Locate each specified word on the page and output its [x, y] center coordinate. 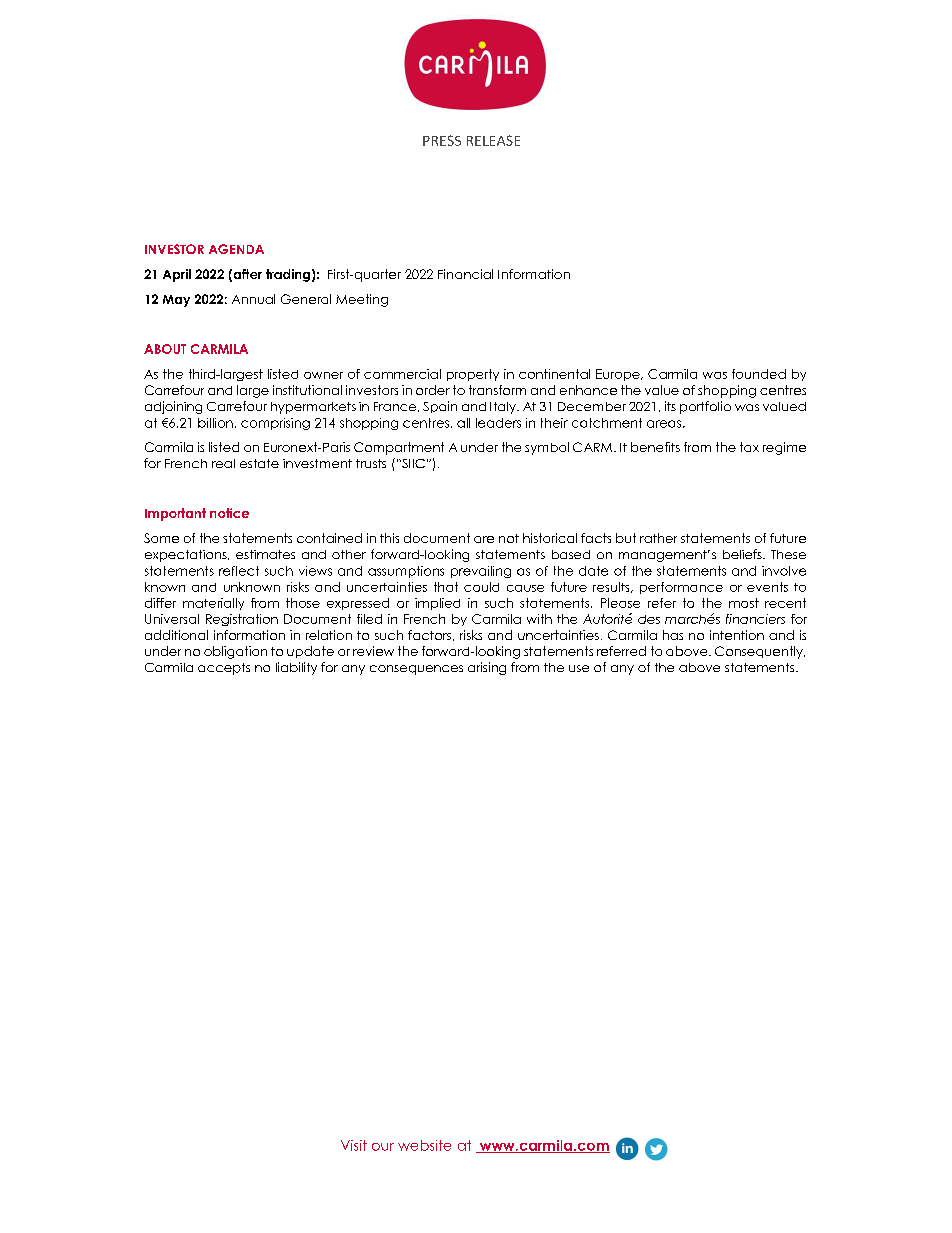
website [424, 1145]
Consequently [760, 652]
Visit [354, 1145]
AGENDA [236, 249]
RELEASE [493, 140]
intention [737, 635]
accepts [224, 669]
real [223, 463]
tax [749, 447]
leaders [498, 423]
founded [759, 374]
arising [487, 668]
